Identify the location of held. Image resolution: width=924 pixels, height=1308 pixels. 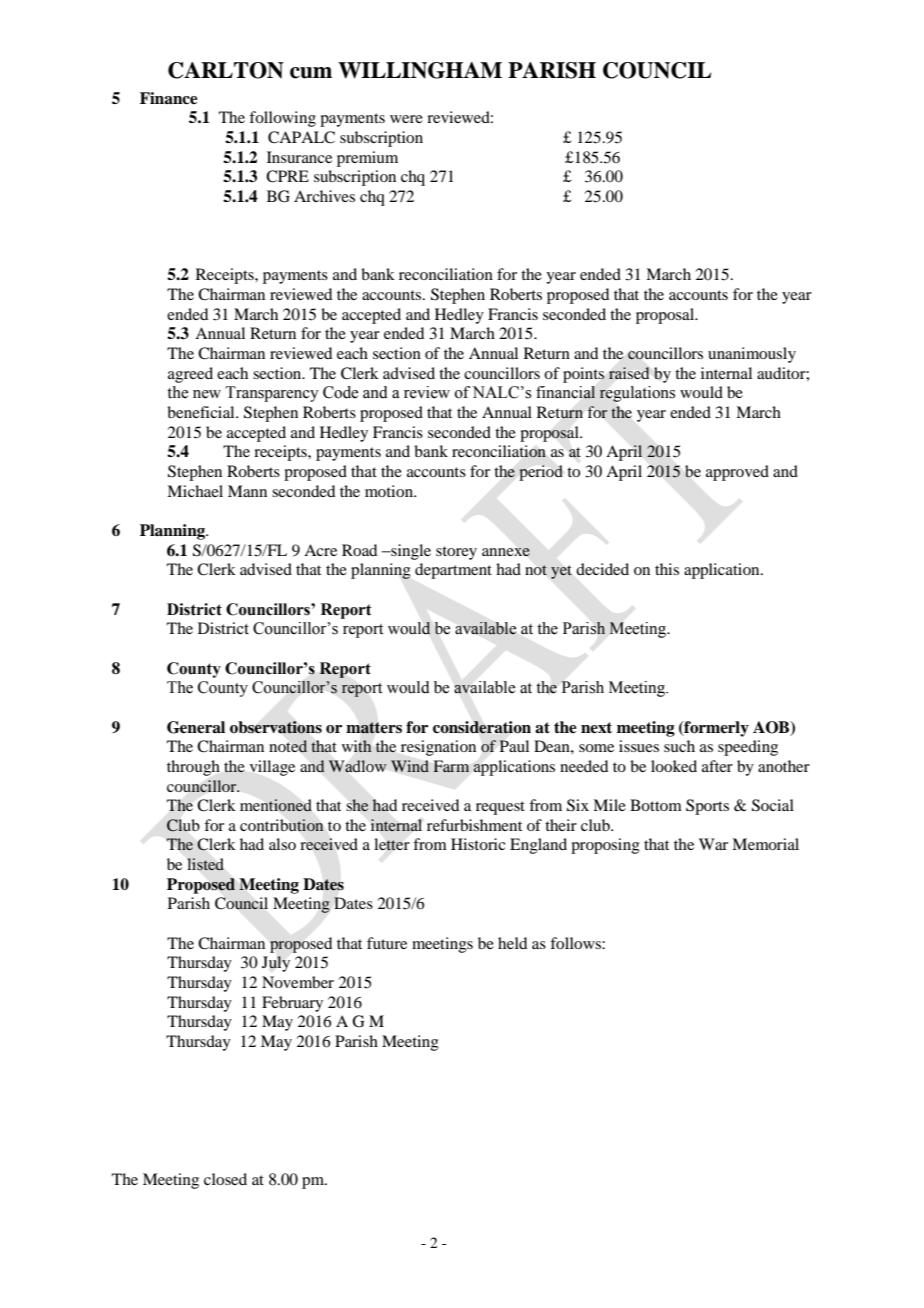
(512, 943).
